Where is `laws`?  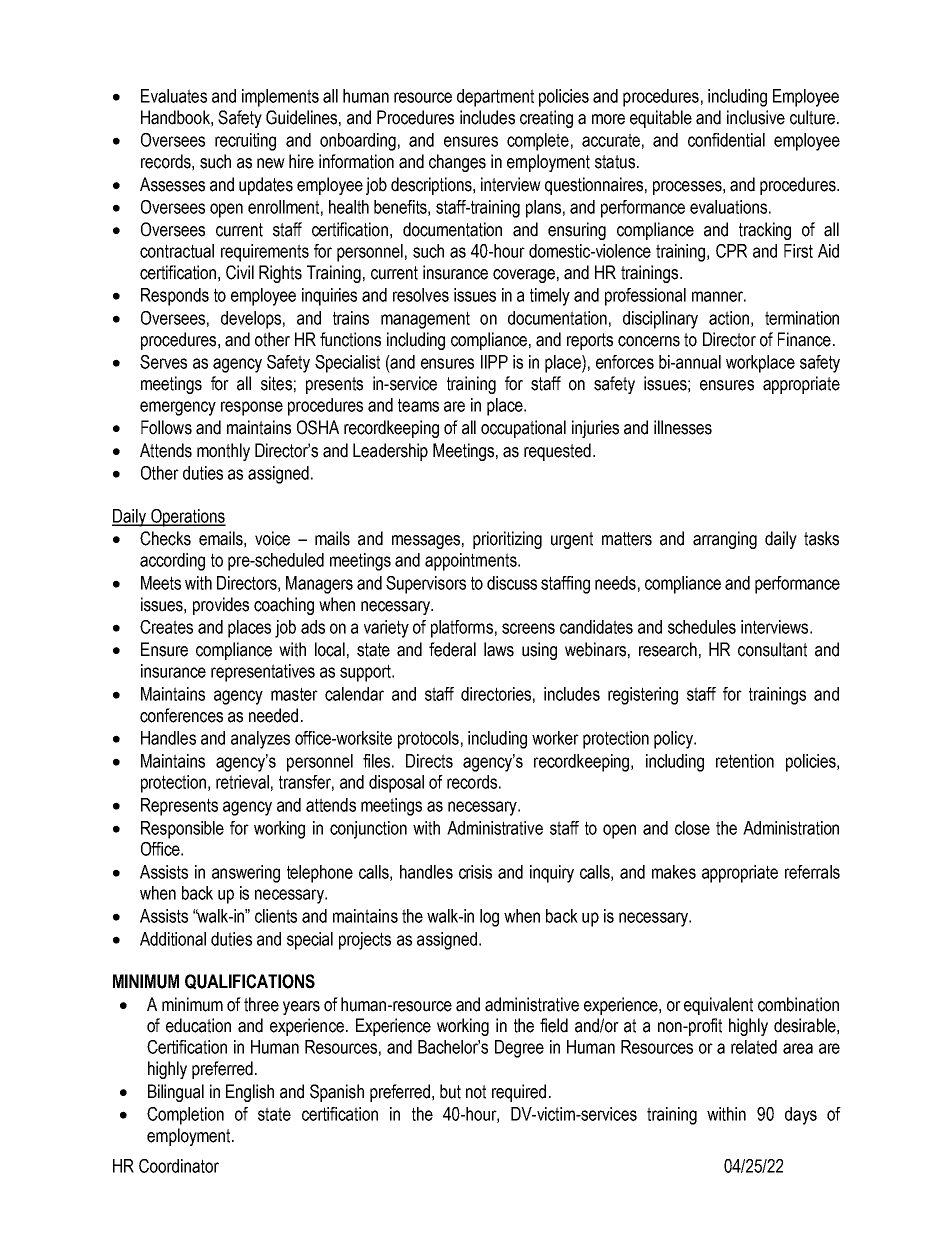 laws is located at coordinates (499, 649).
